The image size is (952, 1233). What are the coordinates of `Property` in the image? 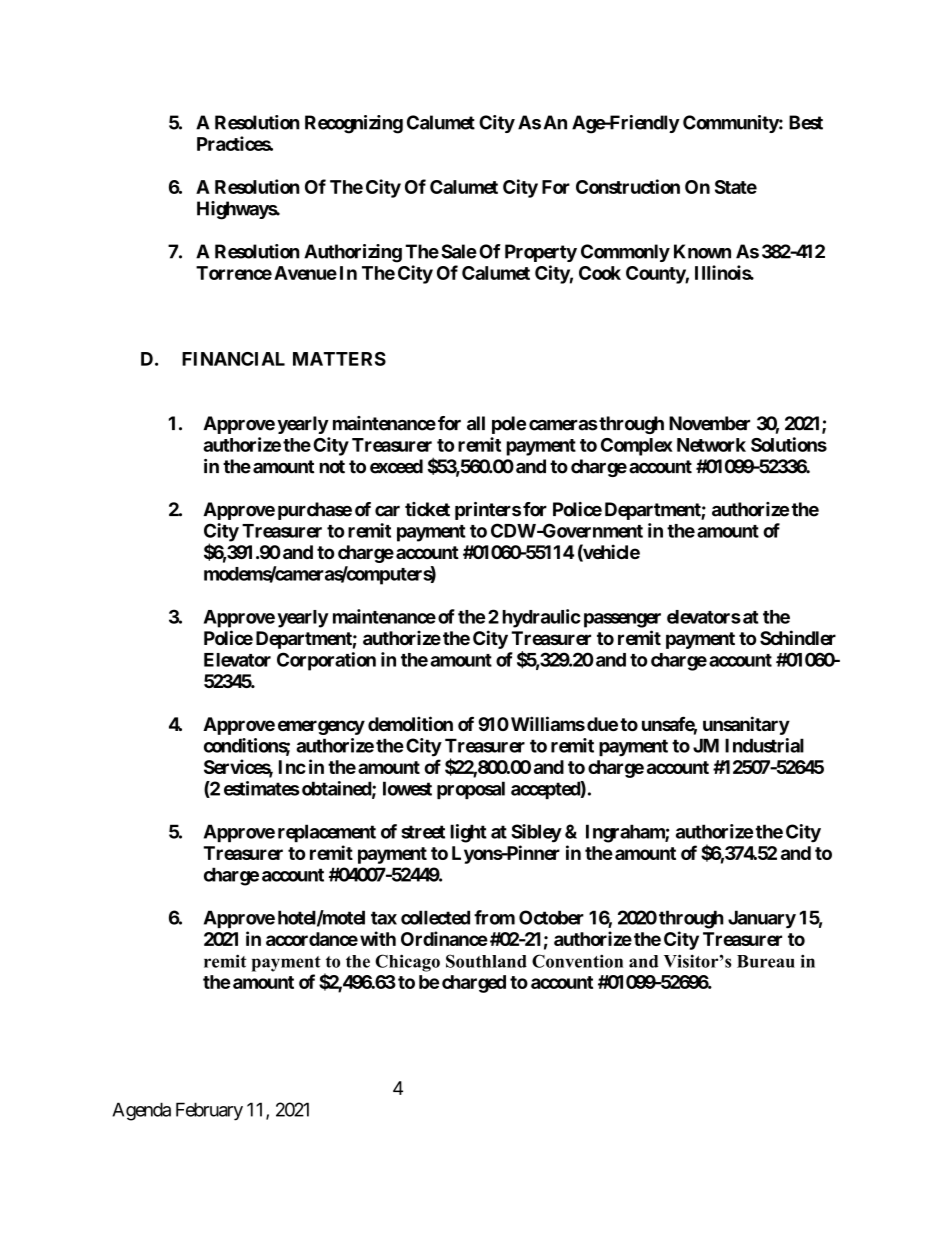 It's located at (541, 253).
